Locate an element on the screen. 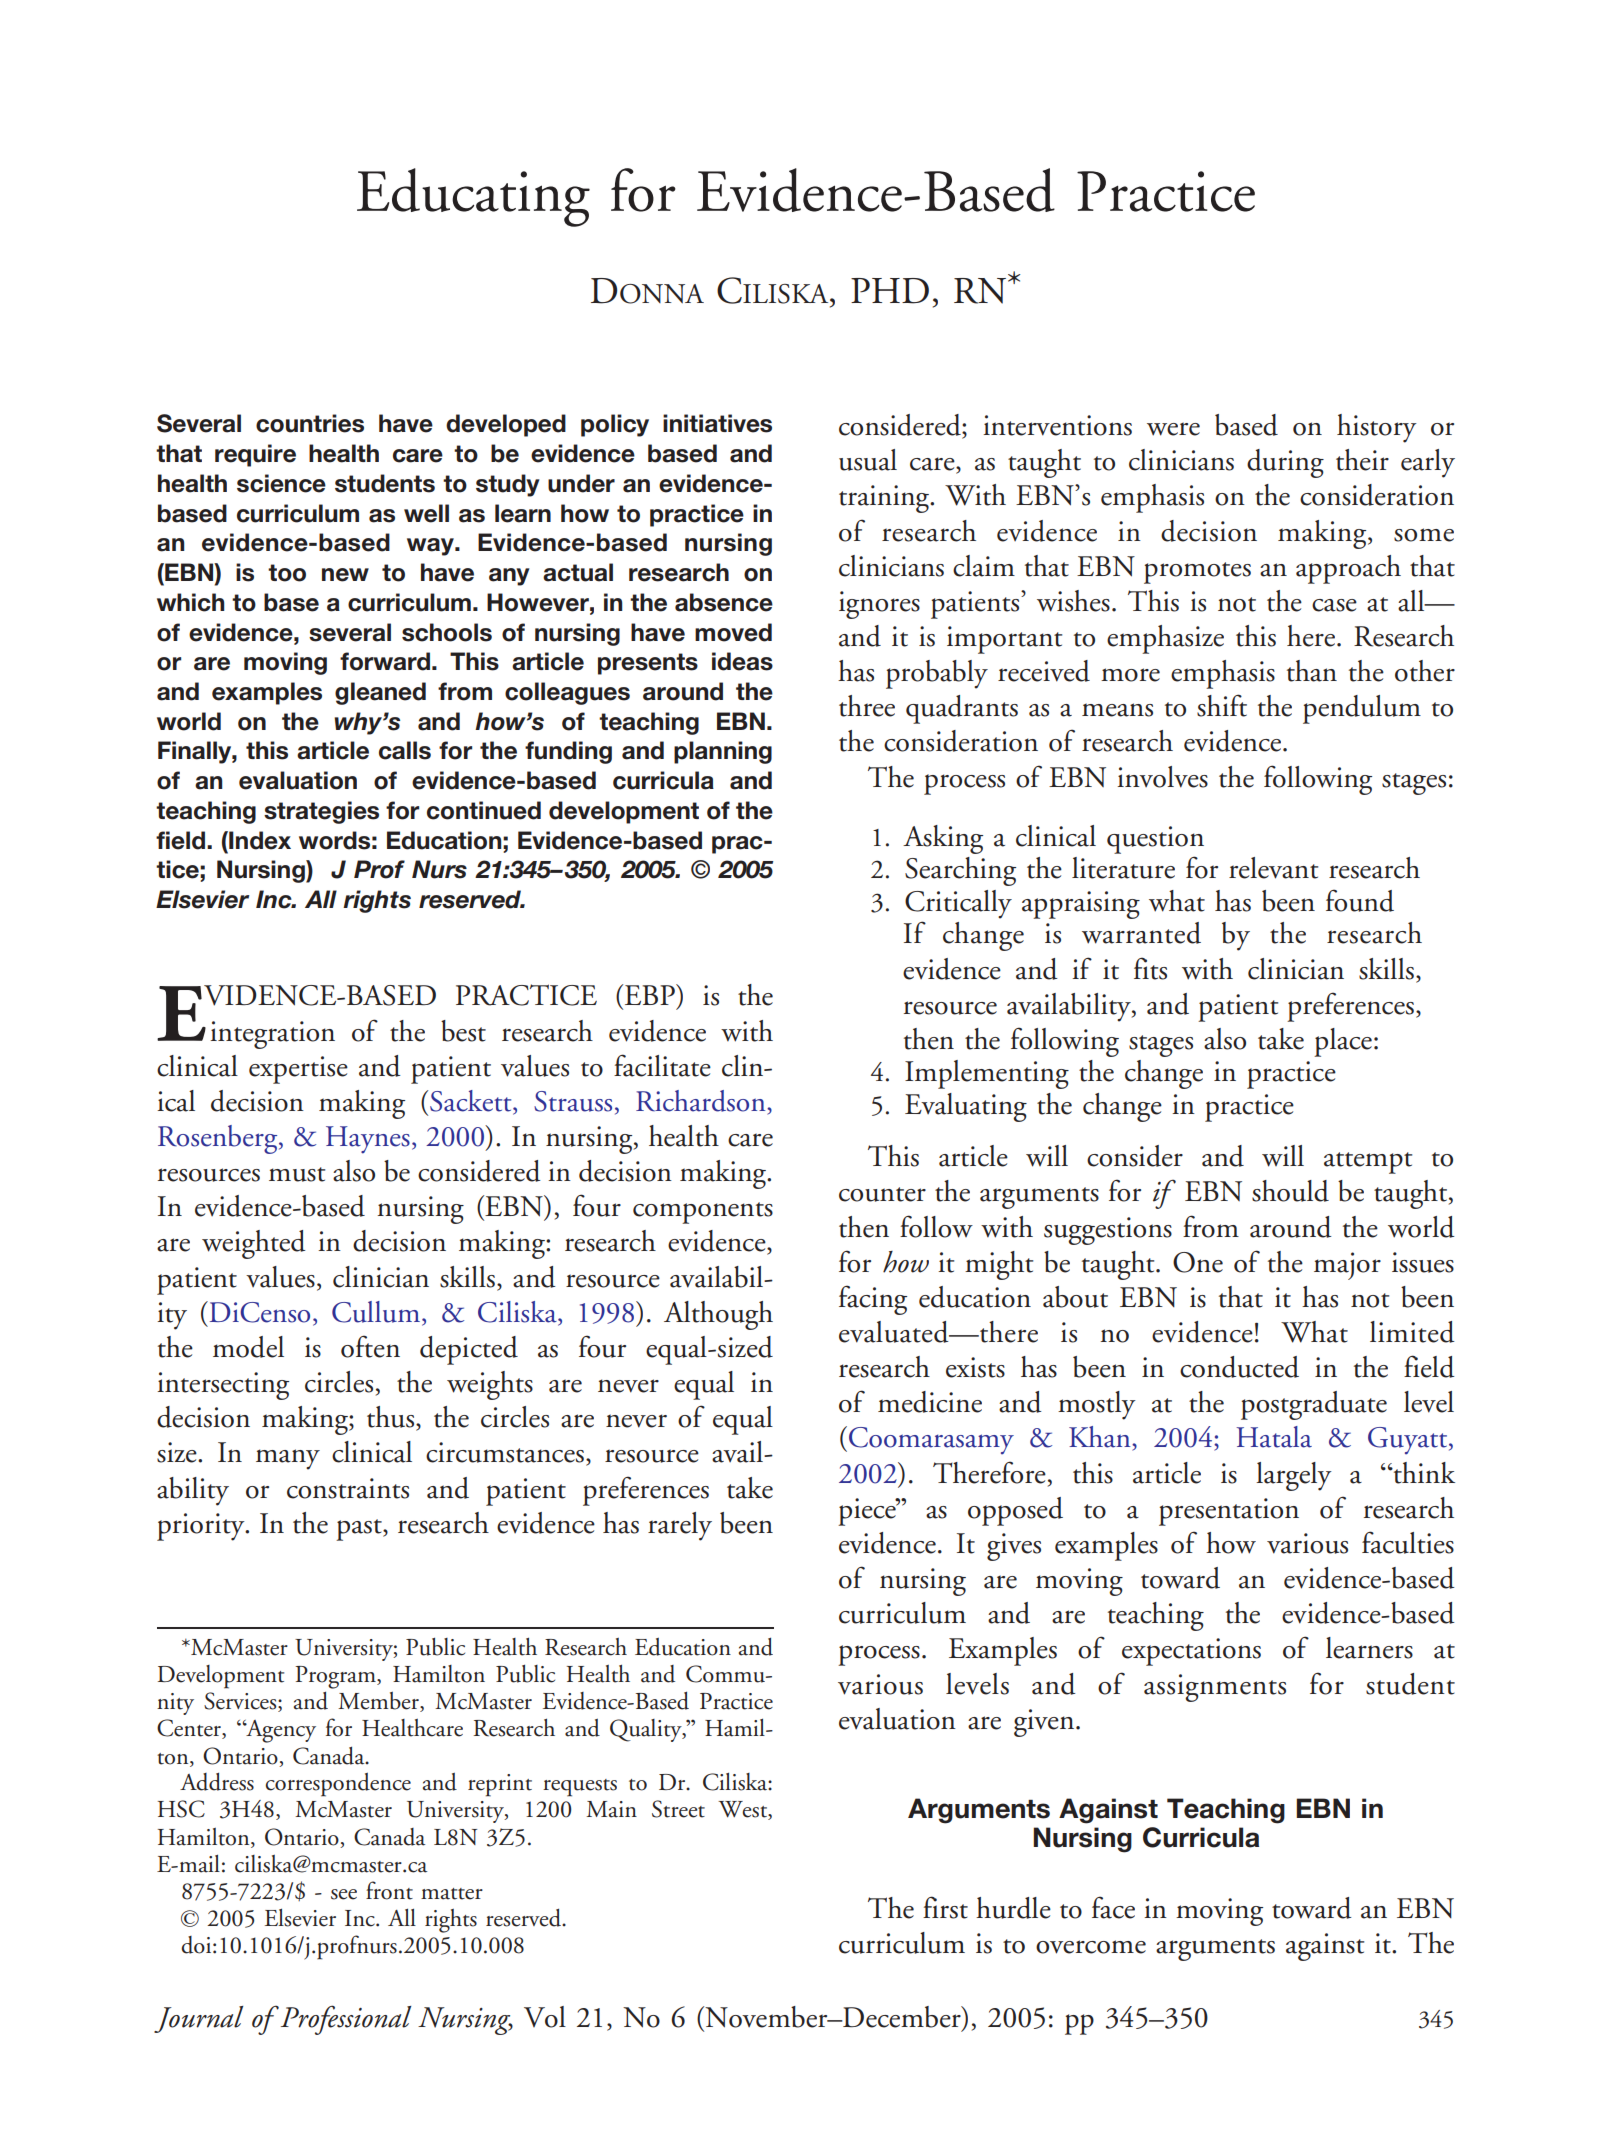 The image size is (1612, 2149). PHD is located at coordinates (890, 291).
